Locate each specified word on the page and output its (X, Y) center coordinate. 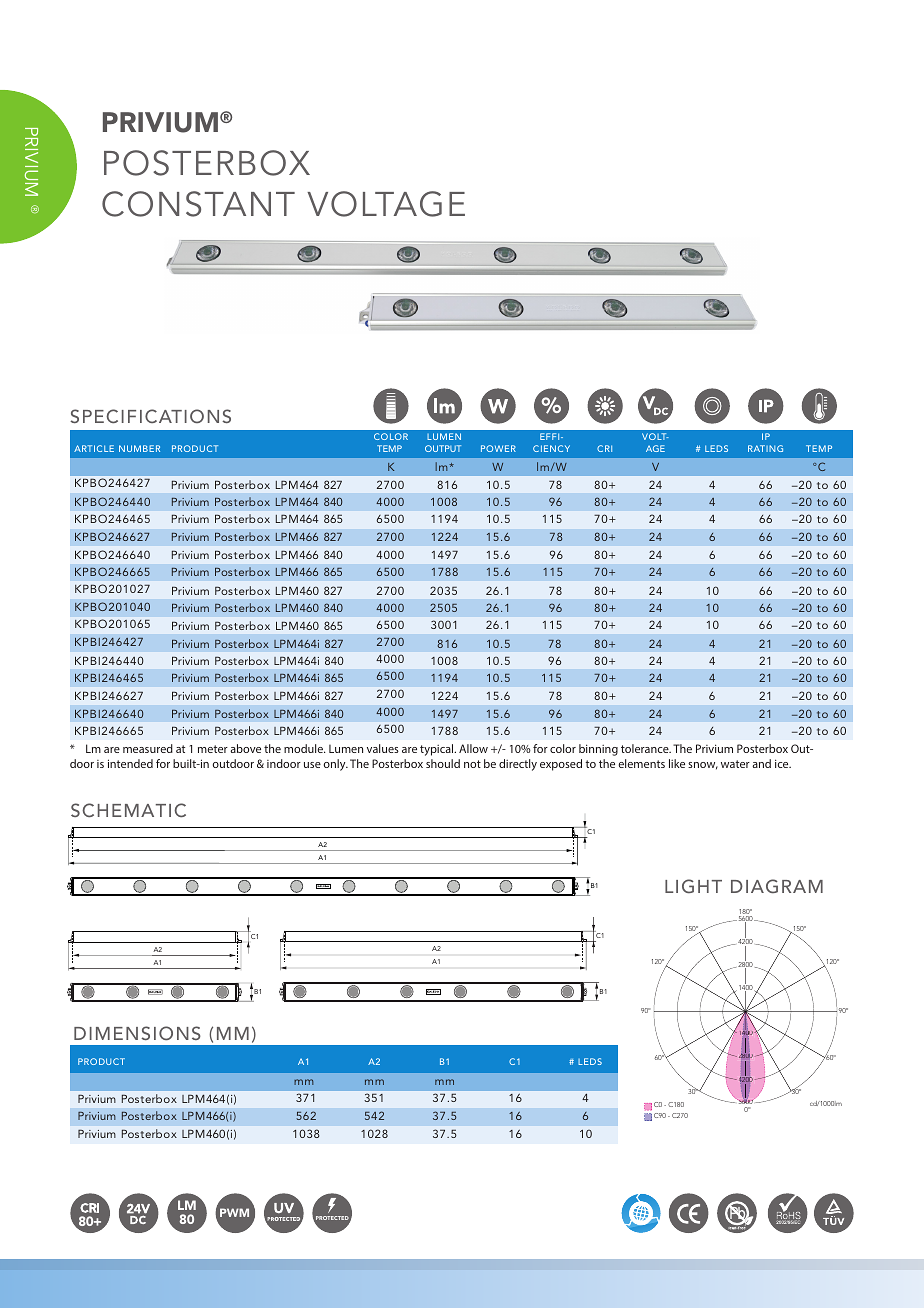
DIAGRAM (777, 886)
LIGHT (693, 886)
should (443, 763)
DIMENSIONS (137, 1033)
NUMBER (139, 448)
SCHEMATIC (128, 810)
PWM (234, 1212)
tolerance (646, 748)
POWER (498, 448)
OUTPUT (443, 448)
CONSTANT (198, 204)
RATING (765, 448)
